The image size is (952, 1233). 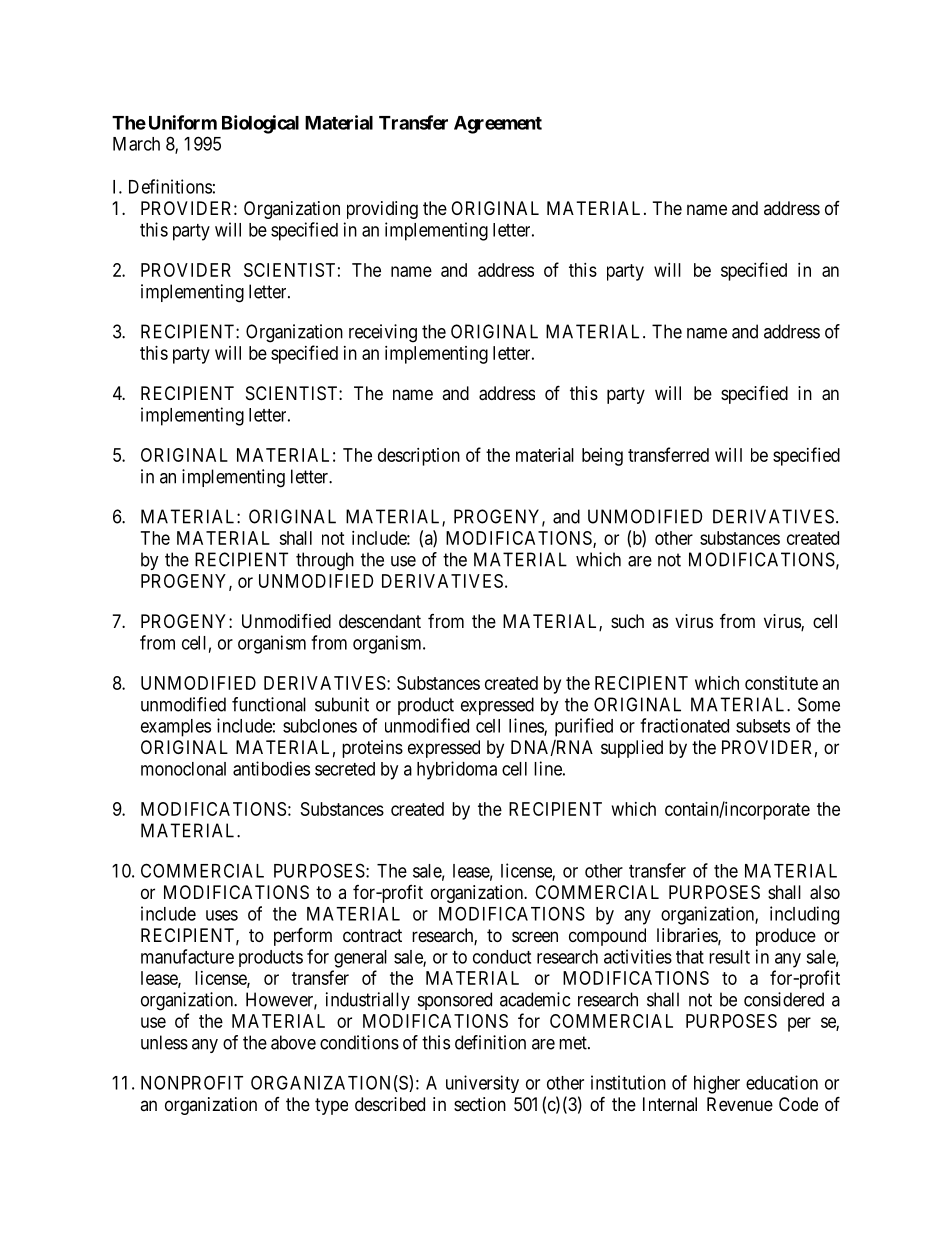 I want to click on higher, so click(x=717, y=1084).
